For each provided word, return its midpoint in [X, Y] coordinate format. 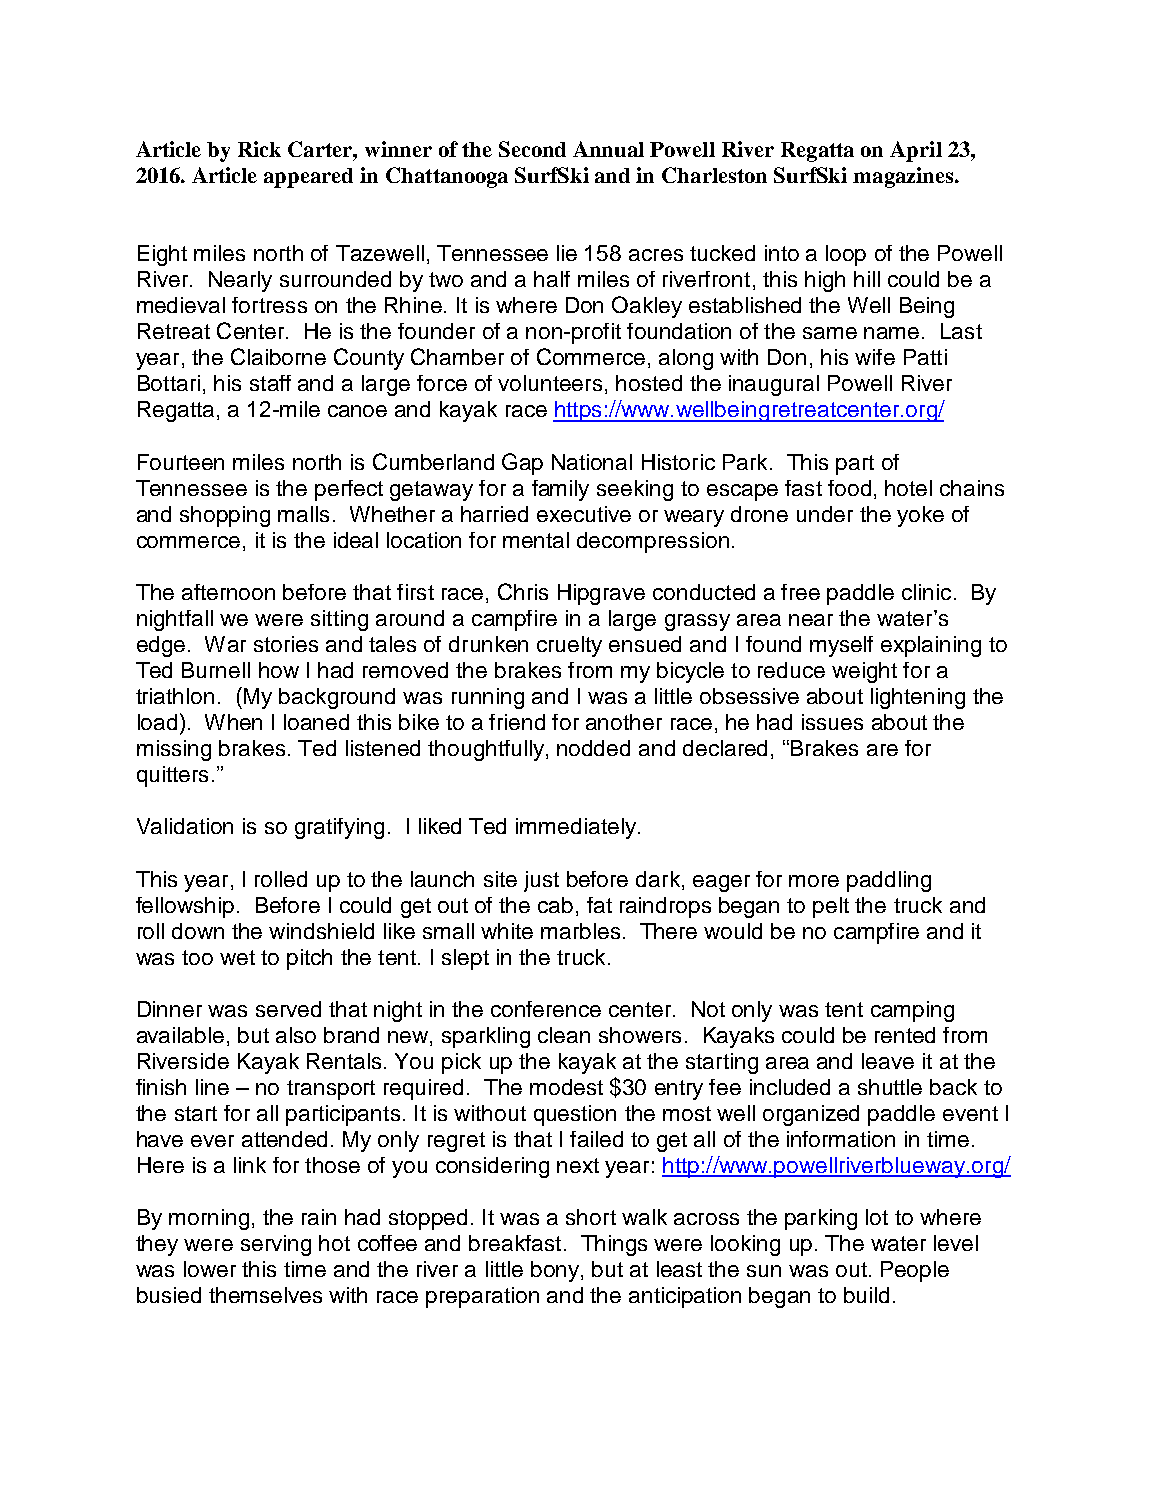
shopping [225, 516]
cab [555, 905]
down [198, 931]
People [915, 1271]
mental [536, 540]
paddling [889, 881]
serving [276, 1245]
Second [532, 149]
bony [556, 1271]
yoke [920, 516]
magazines [904, 177]
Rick [259, 149]
